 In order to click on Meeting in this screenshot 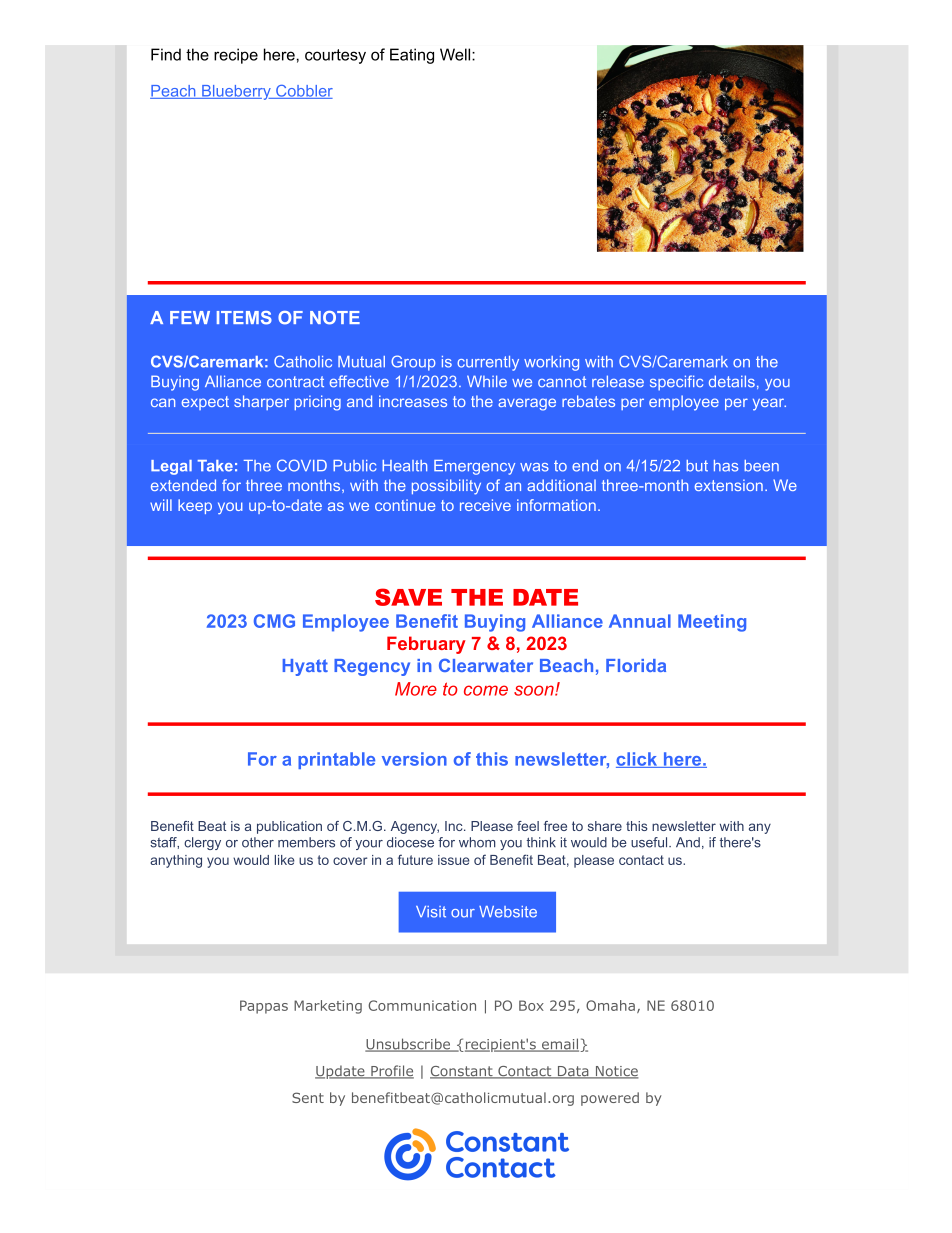, I will do `click(712, 623)`.
